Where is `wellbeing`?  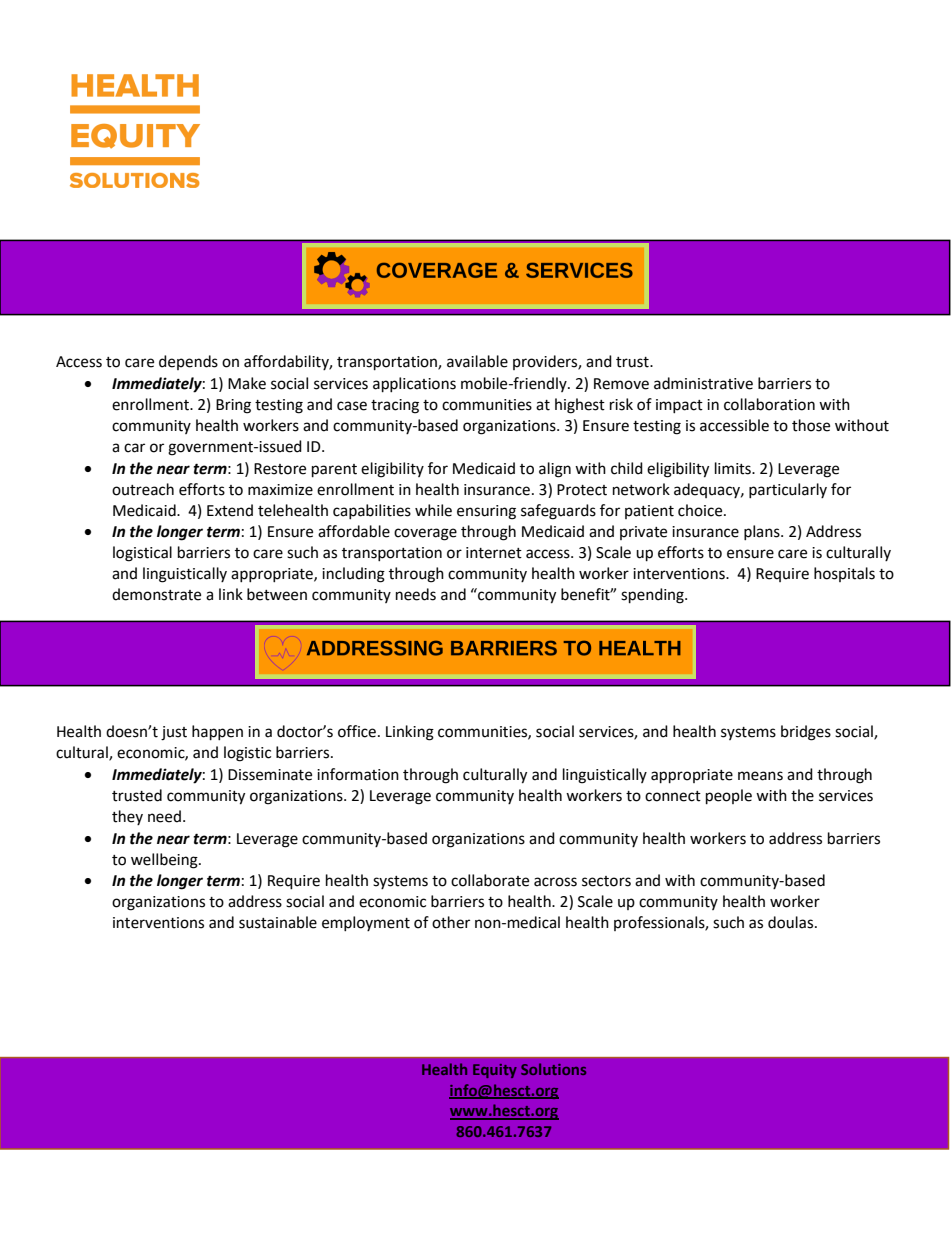 wellbeing is located at coordinates (165, 861).
